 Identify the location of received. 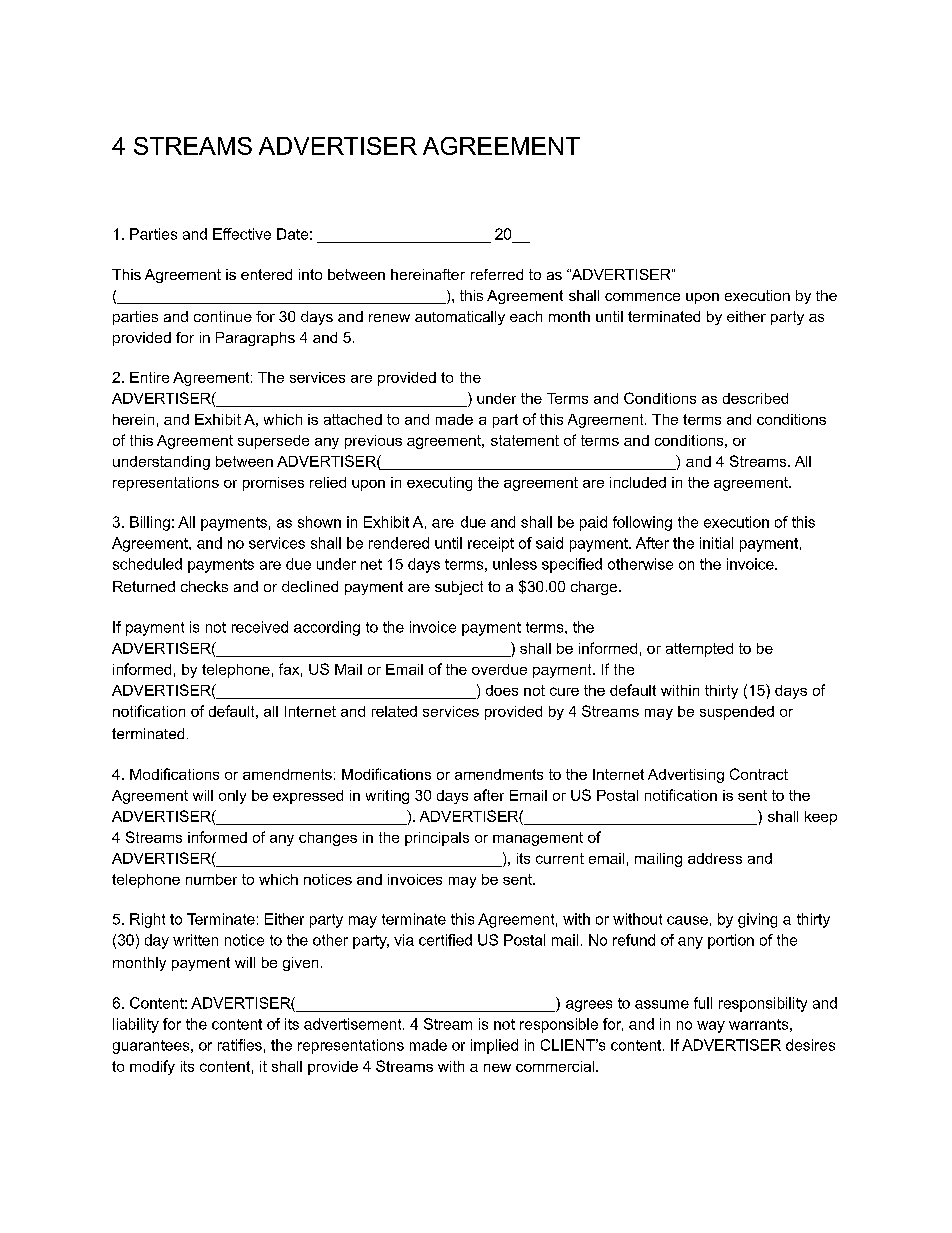
(260, 627).
